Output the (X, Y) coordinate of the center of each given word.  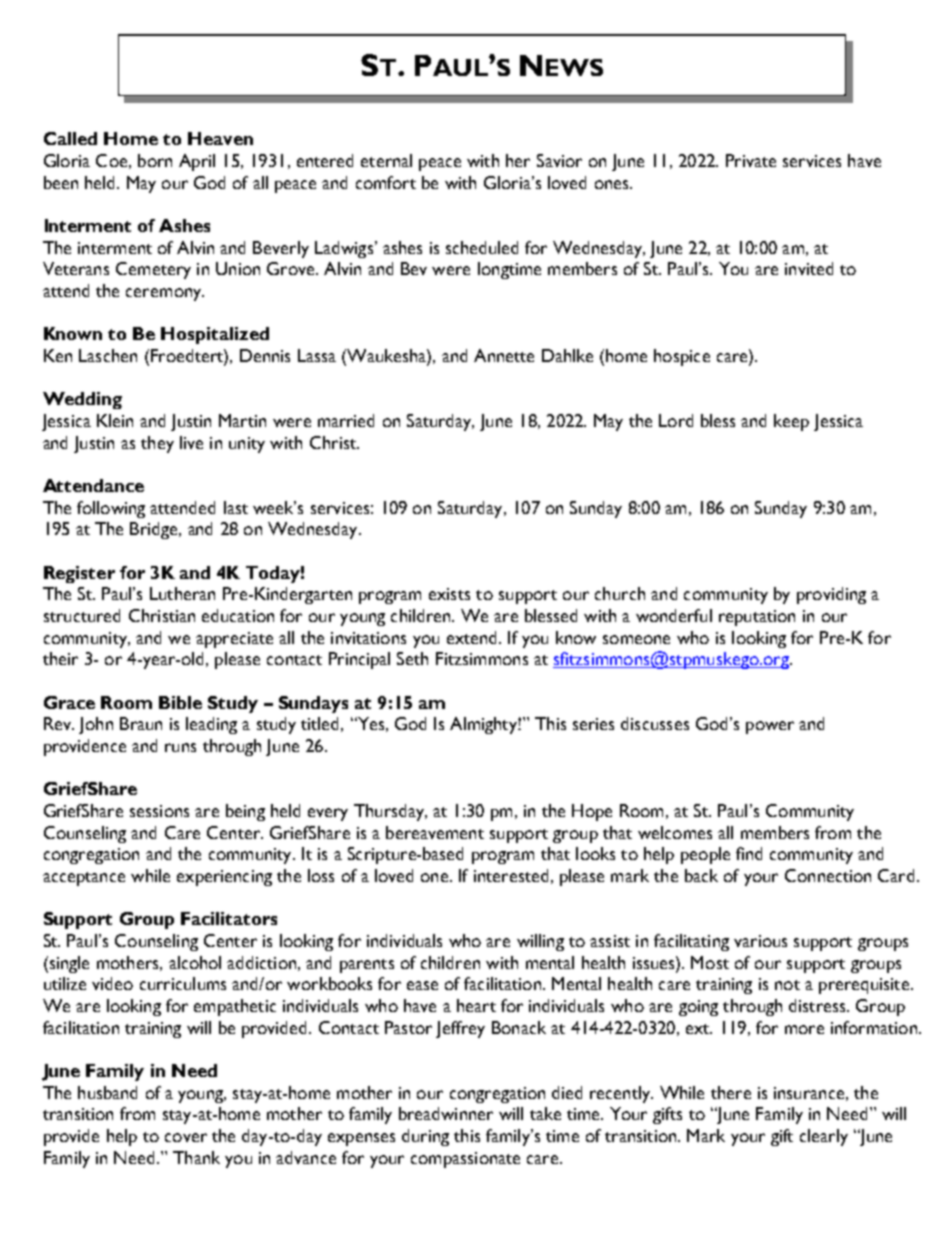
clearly (824, 1137)
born (155, 160)
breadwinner (446, 1113)
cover (186, 1137)
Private (751, 160)
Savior (559, 160)
